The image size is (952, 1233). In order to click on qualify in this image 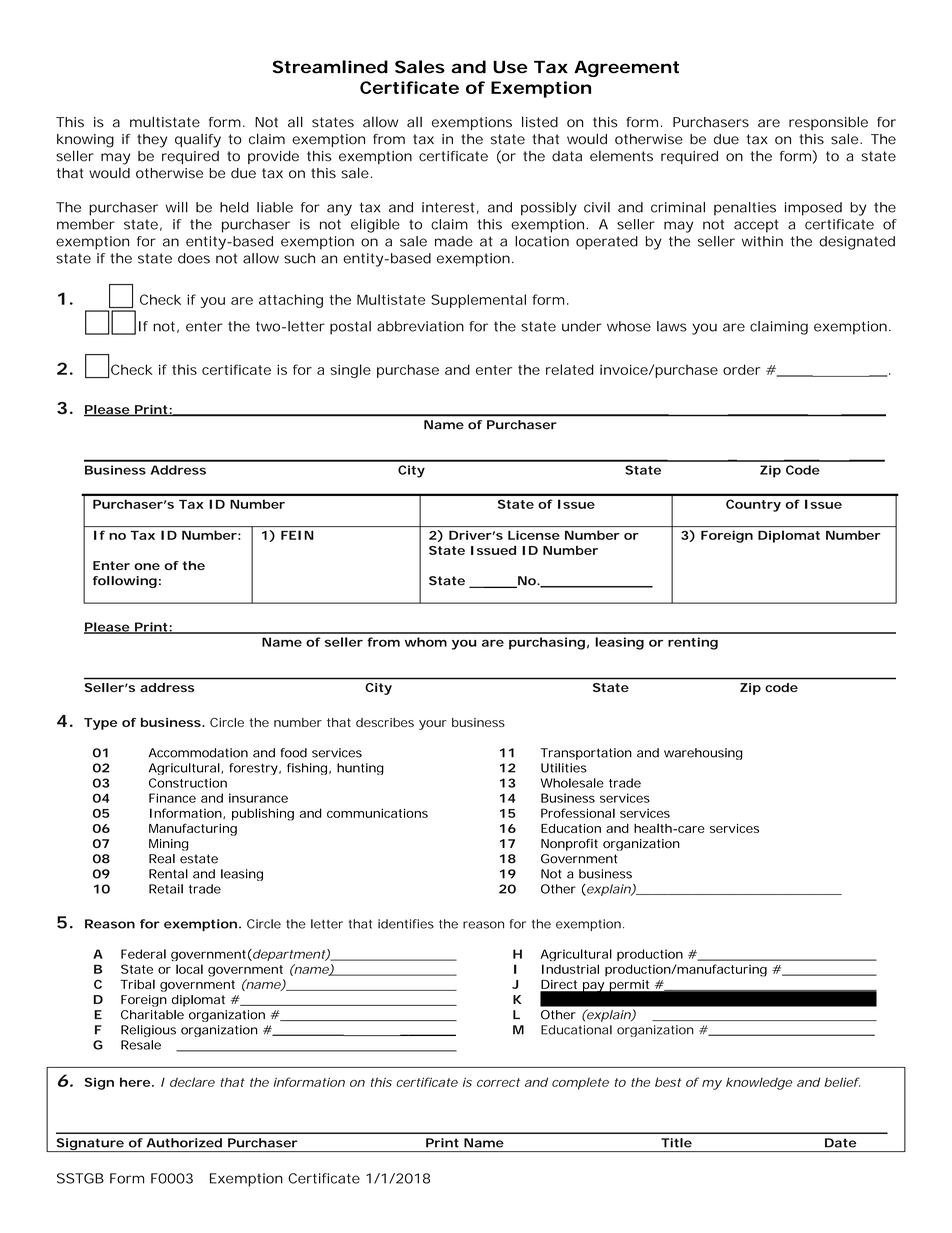, I will do `click(198, 141)`.
